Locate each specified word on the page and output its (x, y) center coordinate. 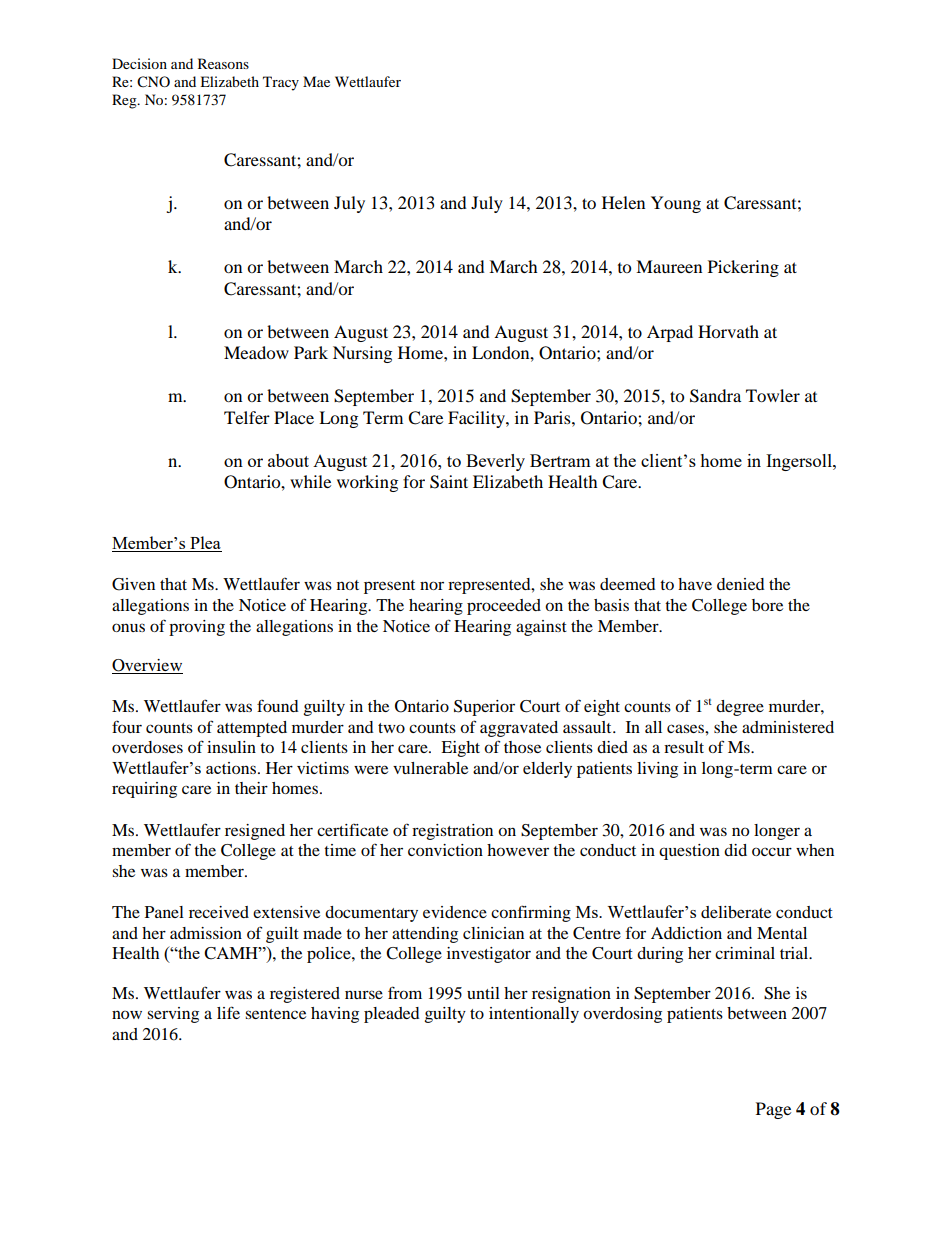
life (228, 1012)
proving (197, 628)
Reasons (223, 63)
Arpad (670, 333)
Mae (316, 81)
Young (676, 204)
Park (311, 352)
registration (452, 832)
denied (741, 584)
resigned (255, 832)
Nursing (362, 354)
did (735, 850)
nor (432, 585)
